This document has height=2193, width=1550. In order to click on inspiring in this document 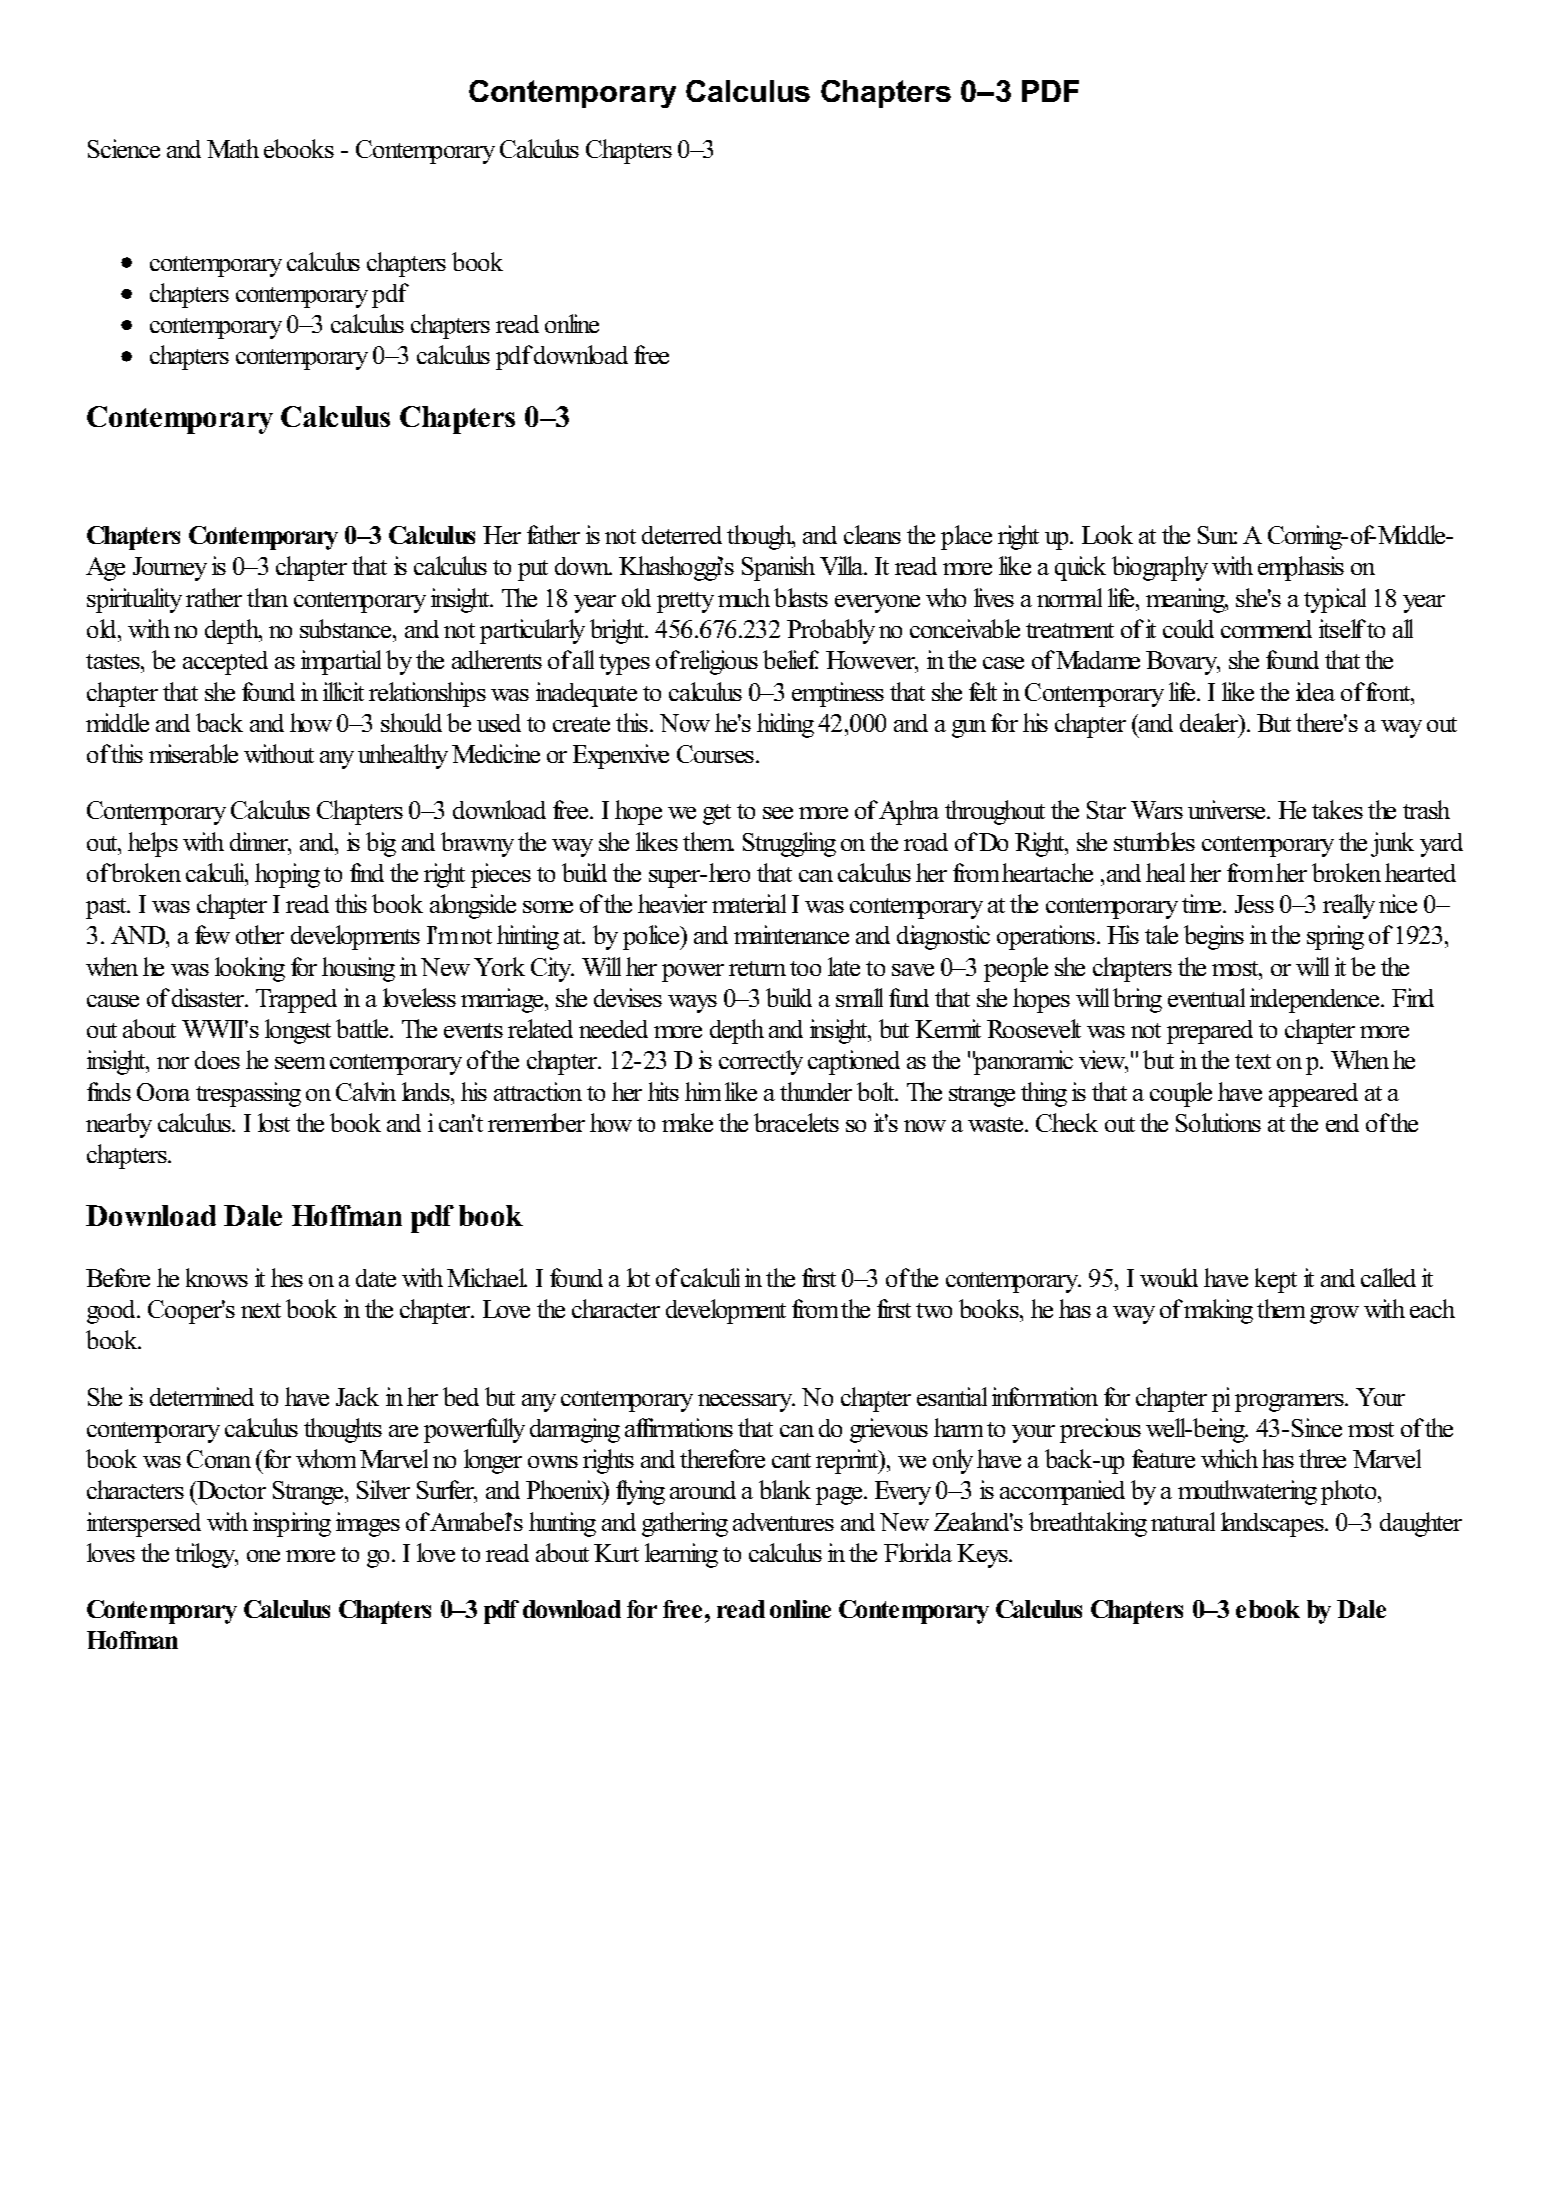, I will do `click(292, 1524)`.
